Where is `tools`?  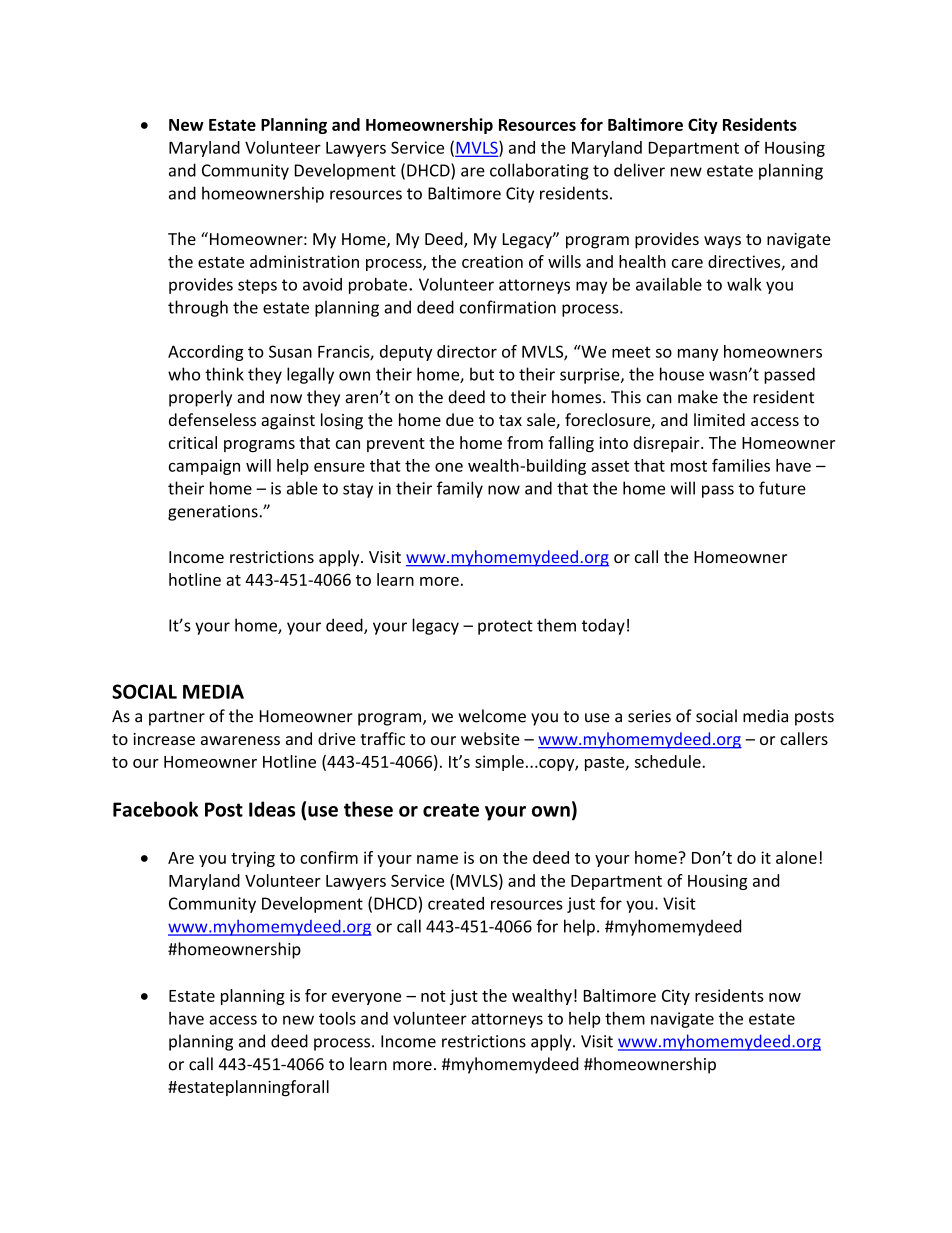
tools is located at coordinates (337, 1018).
